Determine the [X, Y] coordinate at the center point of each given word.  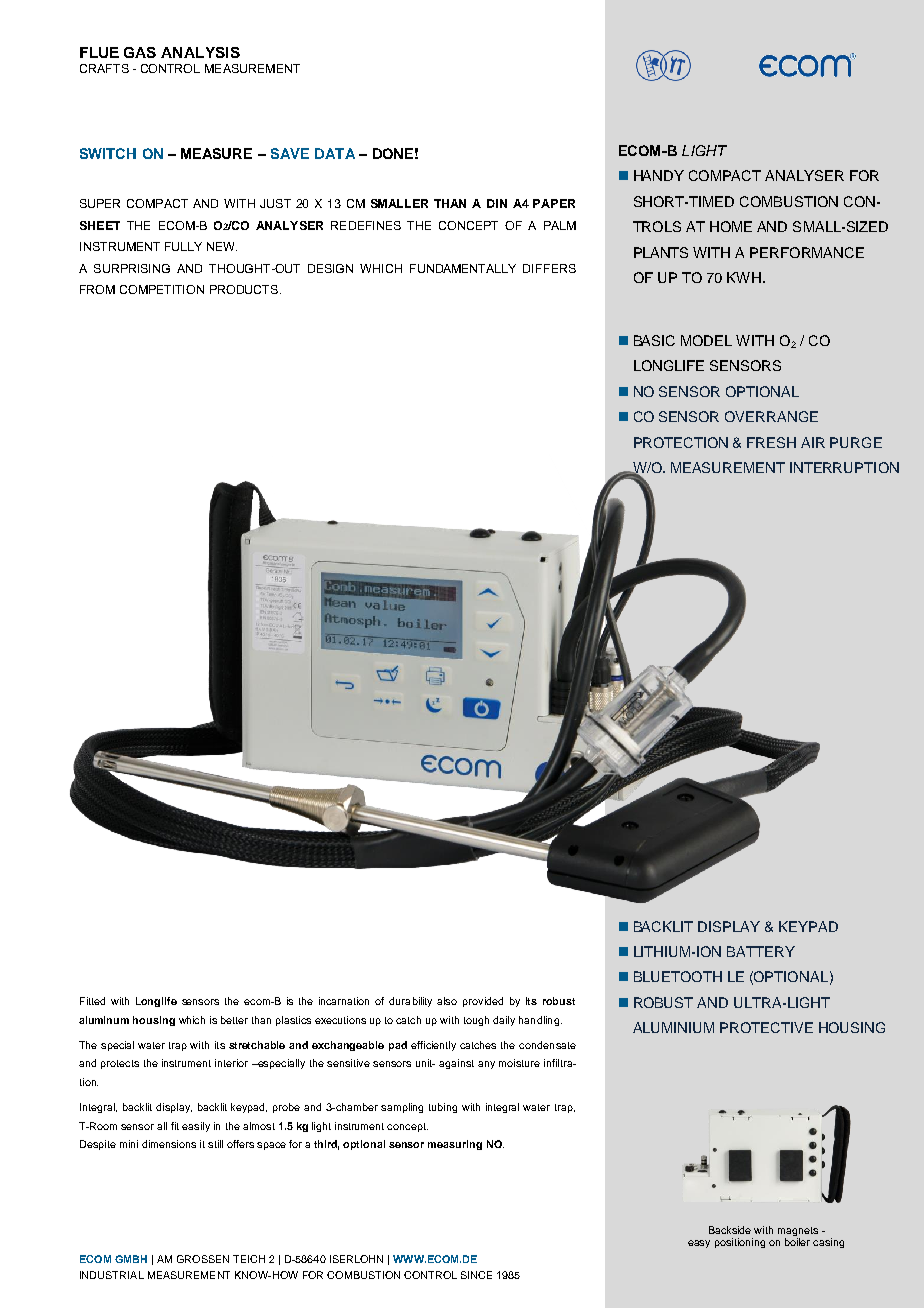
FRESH [771, 442]
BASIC [654, 340]
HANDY [659, 175]
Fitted [92, 1001]
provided [483, 1002]
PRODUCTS [244, 289]
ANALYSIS [200, 52]
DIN [497, 203]
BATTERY [761, 951]
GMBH [131, 1259]
